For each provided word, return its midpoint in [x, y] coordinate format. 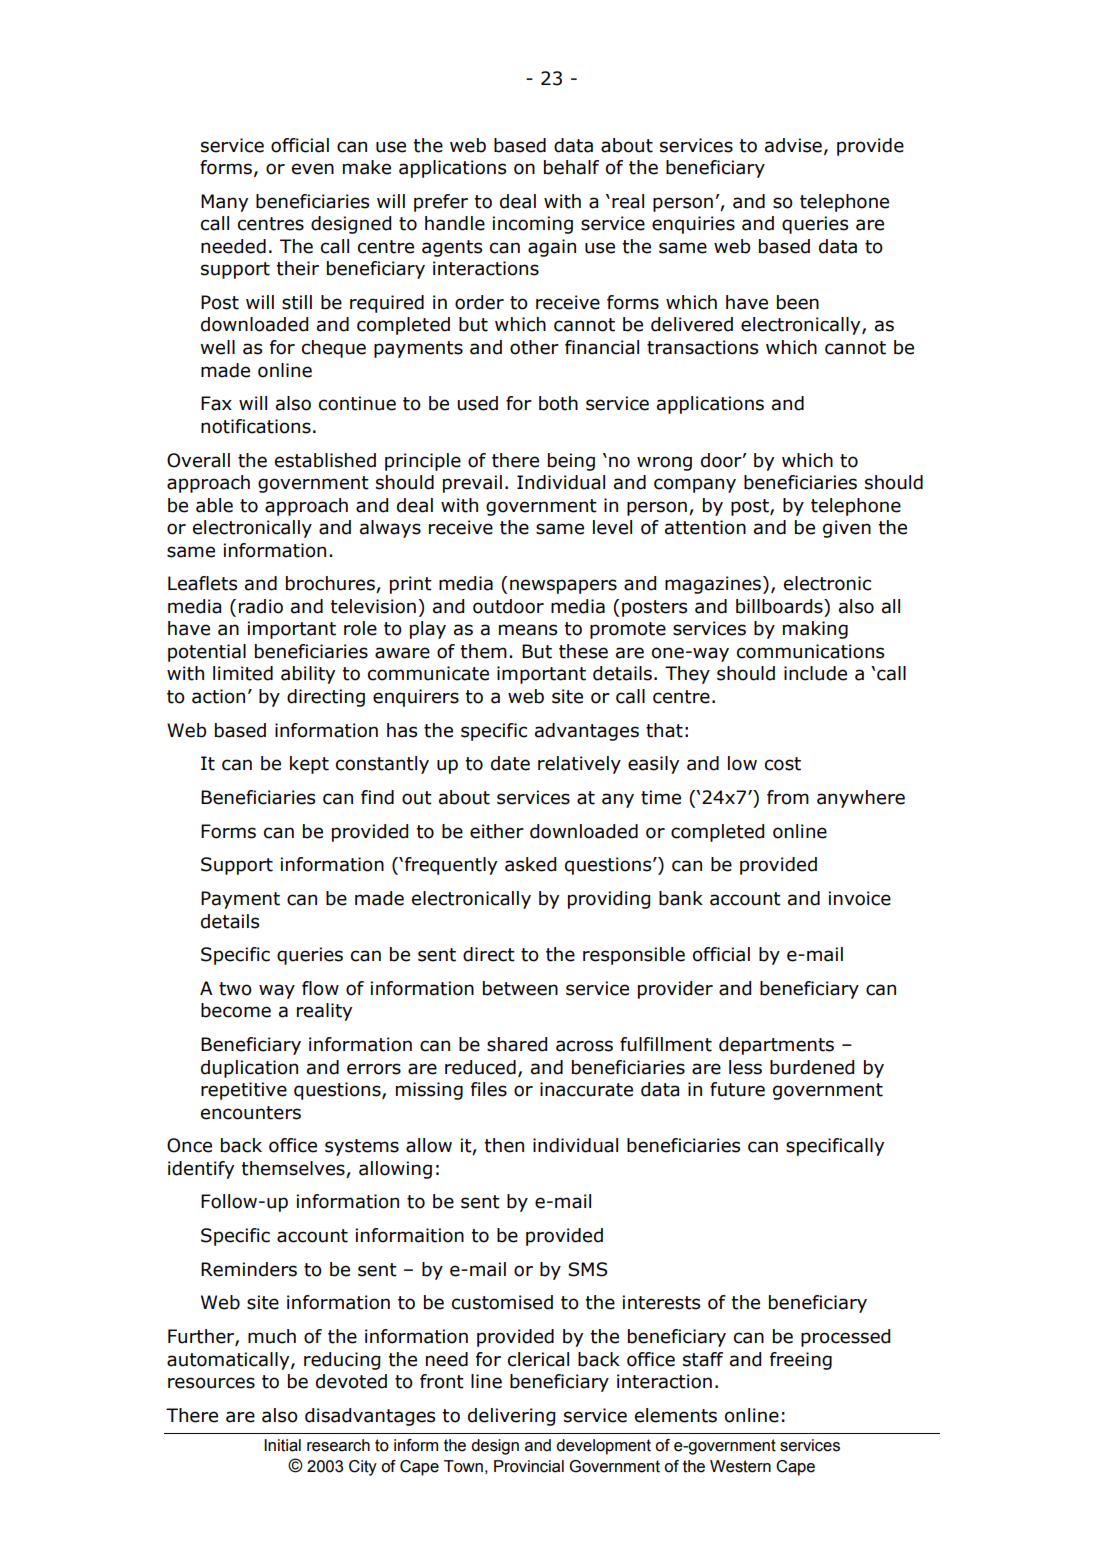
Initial [282, 1445]
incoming [532, 225]
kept [309, 765]
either [497, 831]
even [313, 169]
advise [793, 145]
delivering [511, 1417]
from [788, 797]
